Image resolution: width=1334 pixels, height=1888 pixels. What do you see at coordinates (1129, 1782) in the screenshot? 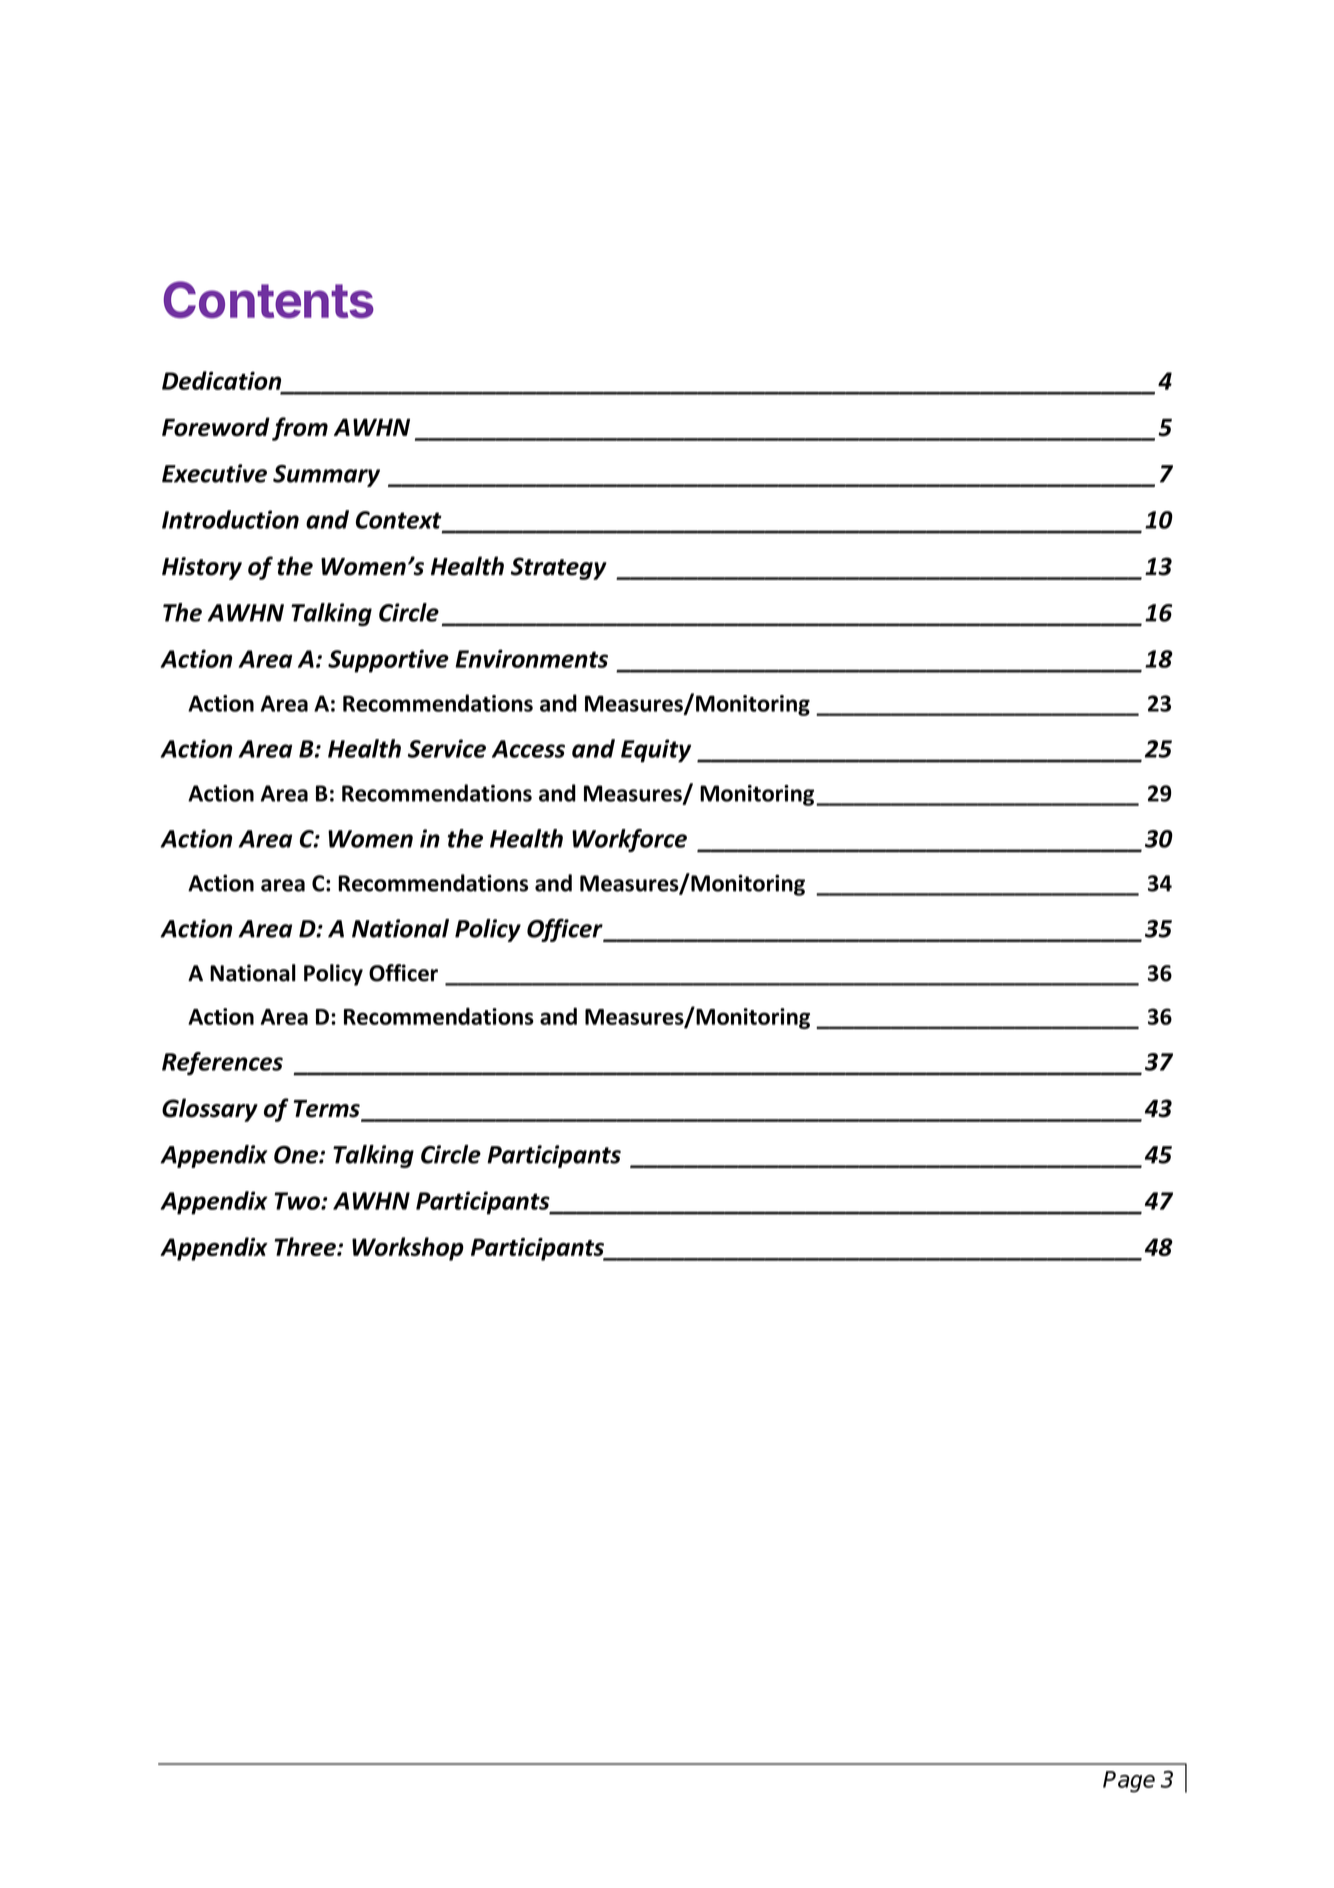
I see `Page` at bounding box center [1129, 1782].
